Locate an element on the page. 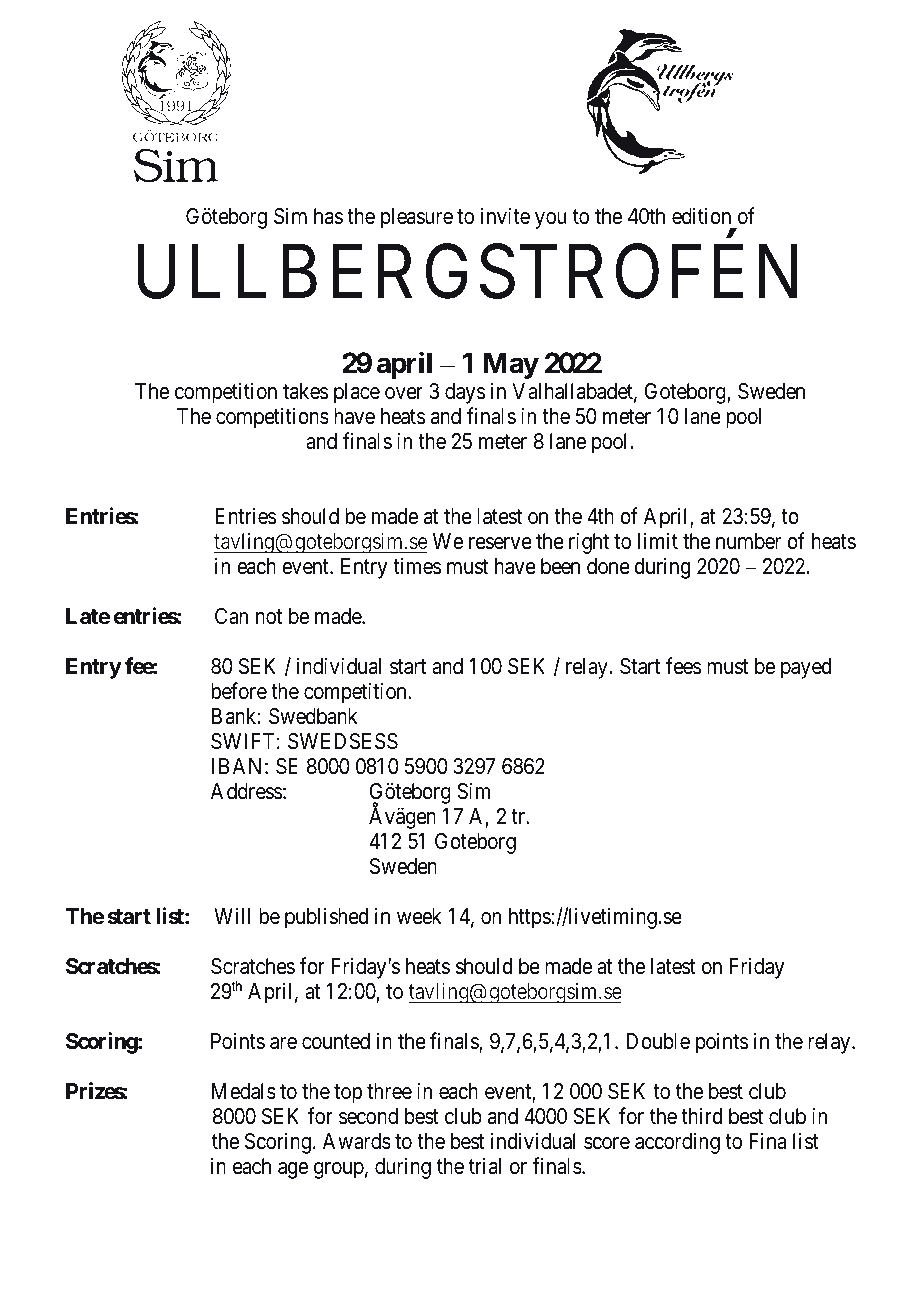 The height and width of the page is (1308, 924). been is located at coordinates (560, 566).
